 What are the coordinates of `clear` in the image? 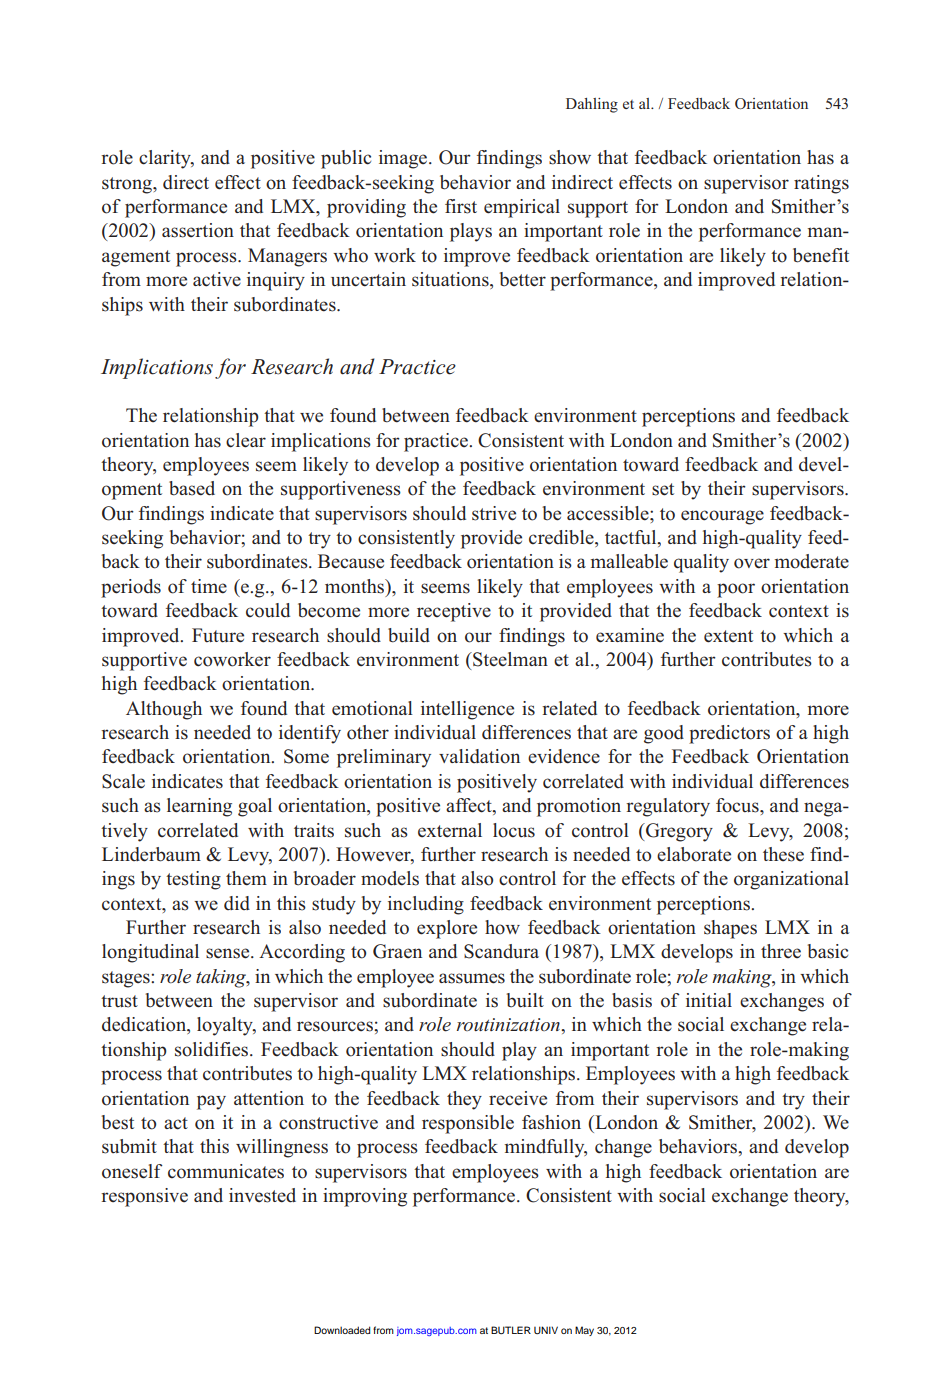 It's located at (246, 440).
